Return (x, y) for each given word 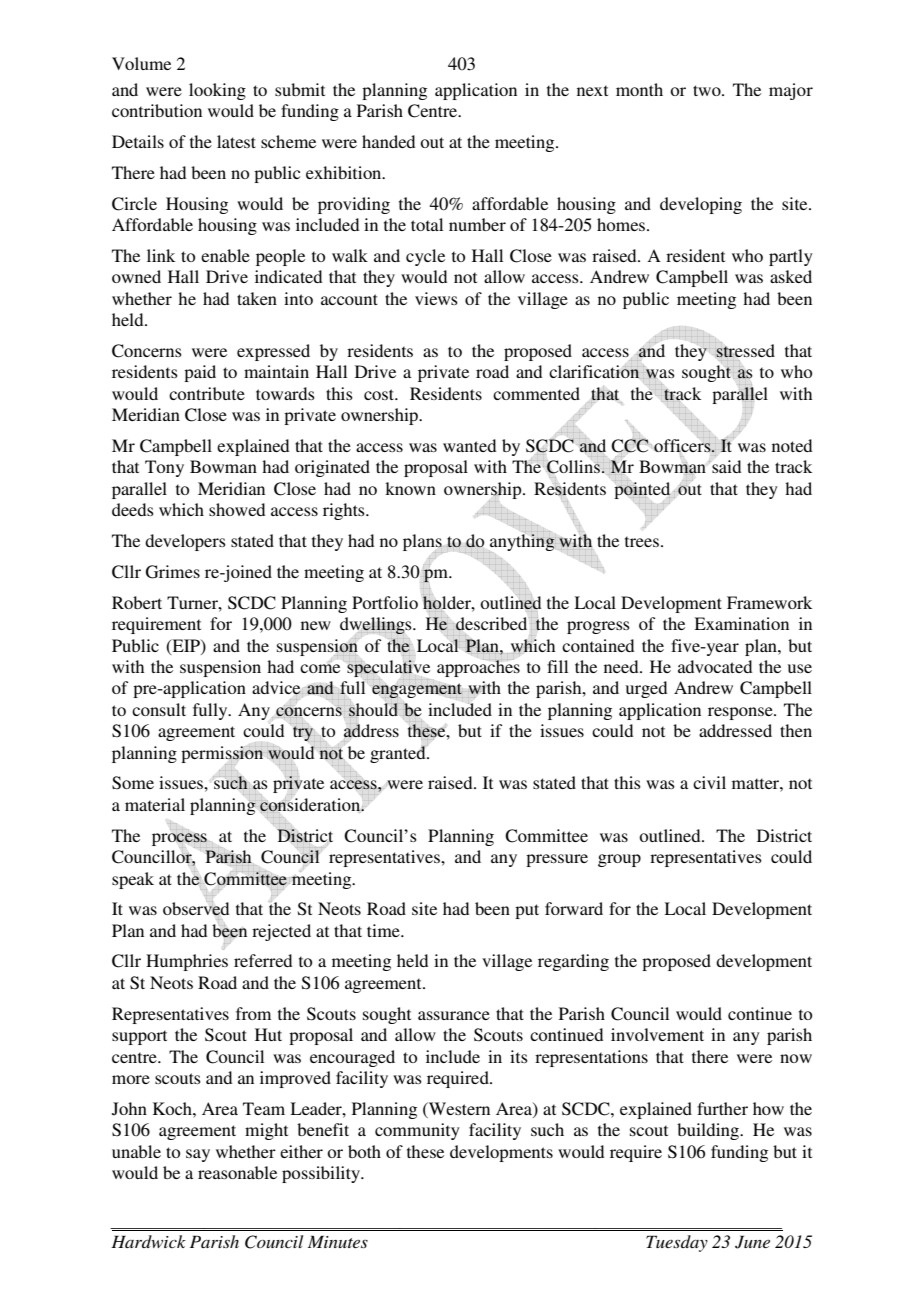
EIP (186, 646)
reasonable (237, 1172)
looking (217, 91)
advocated (715, 666)
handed (388, 141)
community (417, 1131)
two (708, 90)
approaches (478, 668)
